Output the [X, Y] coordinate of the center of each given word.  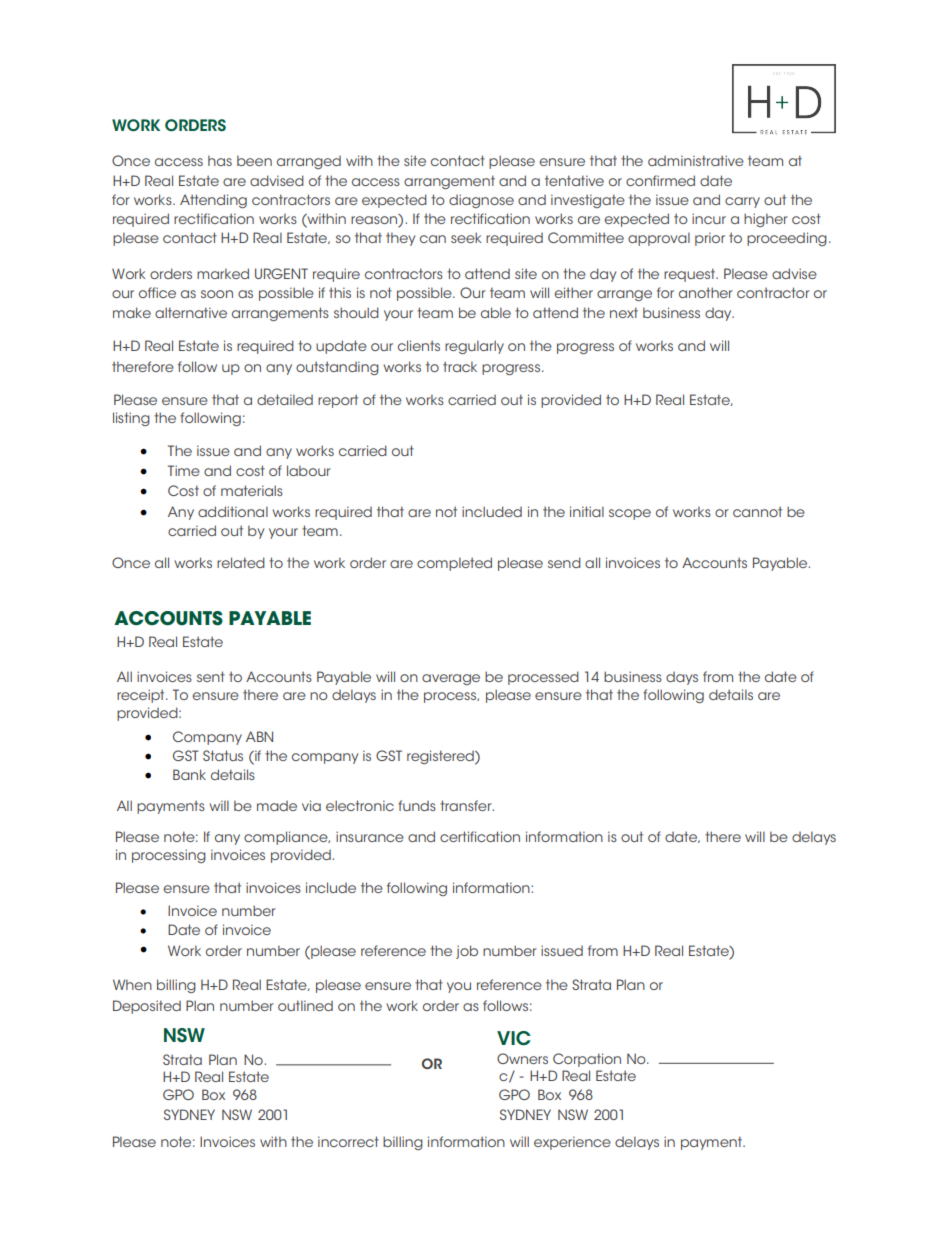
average [451, 679]
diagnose [481, 201]
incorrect [348, 1141]
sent [211, 676]
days [682, 678]
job [467, 952]
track [460, 366]
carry [742, 202]
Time [184, 470]
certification [480, 836]
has [220, 160]
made [277, 806]
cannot [757, 511]
